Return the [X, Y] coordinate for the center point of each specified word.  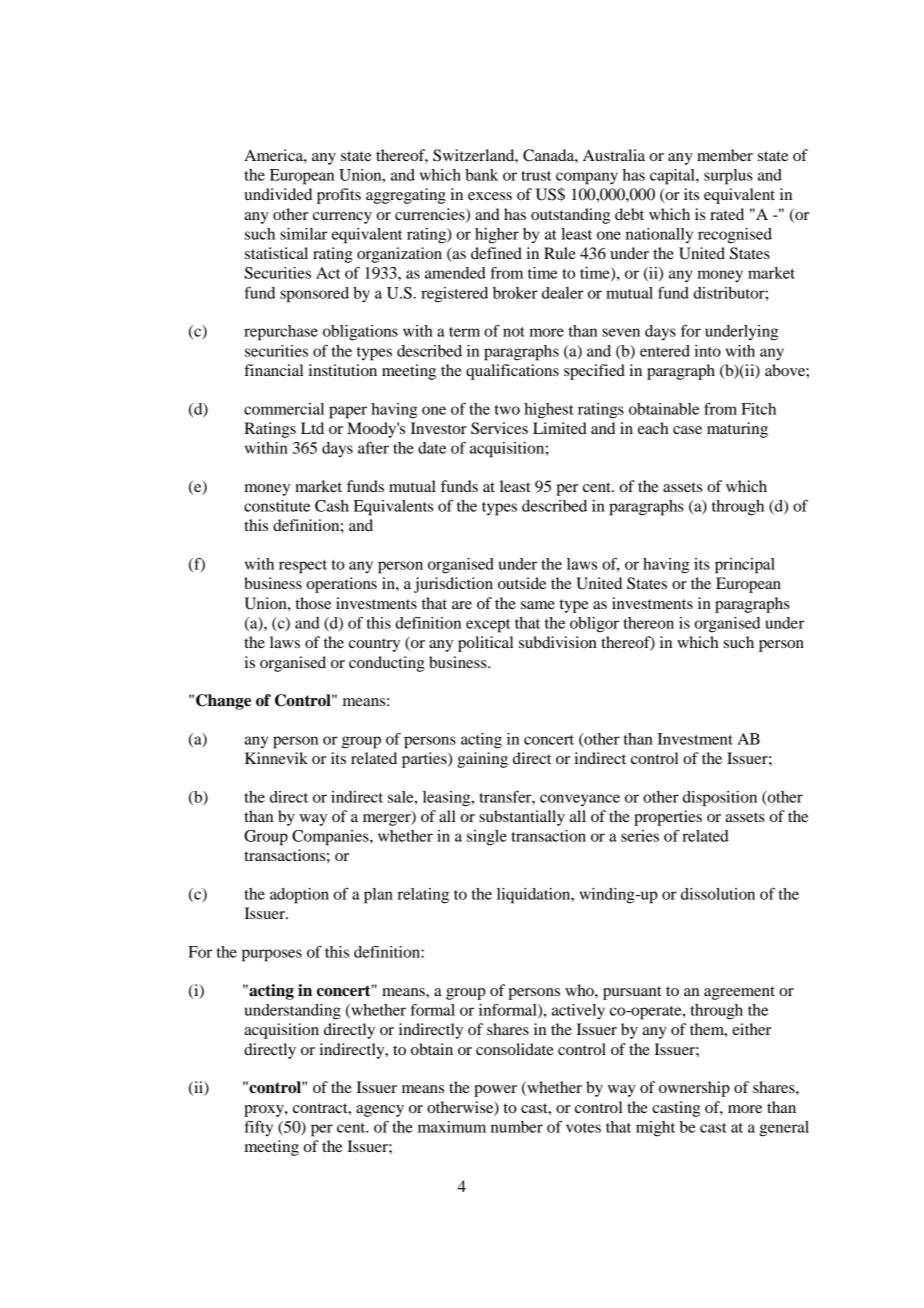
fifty [259, 1128]
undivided [278, 194]
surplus [728, 177]
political [485, 644]
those [313, 603]
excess [490, 196]
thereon [648, 623]
